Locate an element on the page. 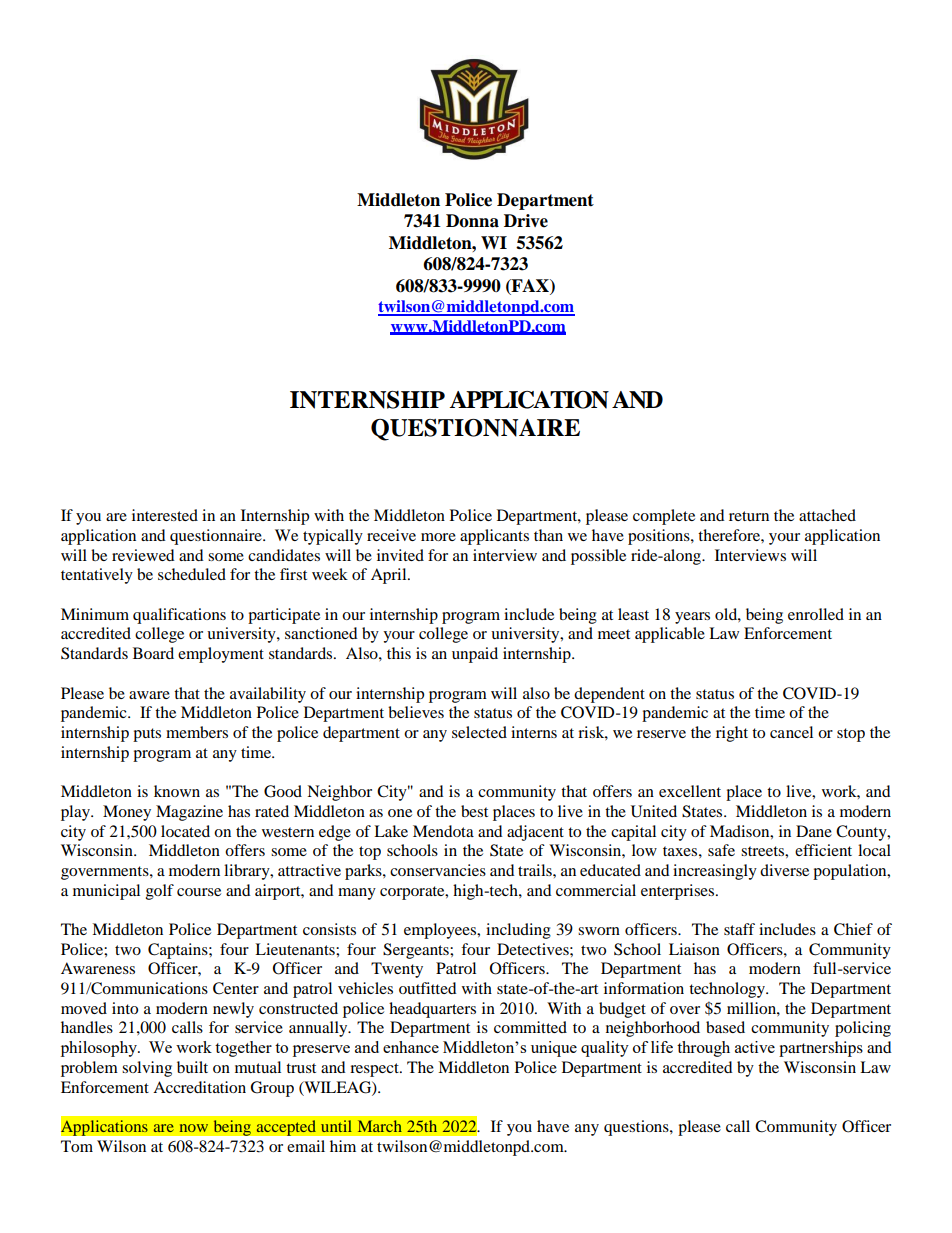  cancel is located at coordinates (791, 732).
